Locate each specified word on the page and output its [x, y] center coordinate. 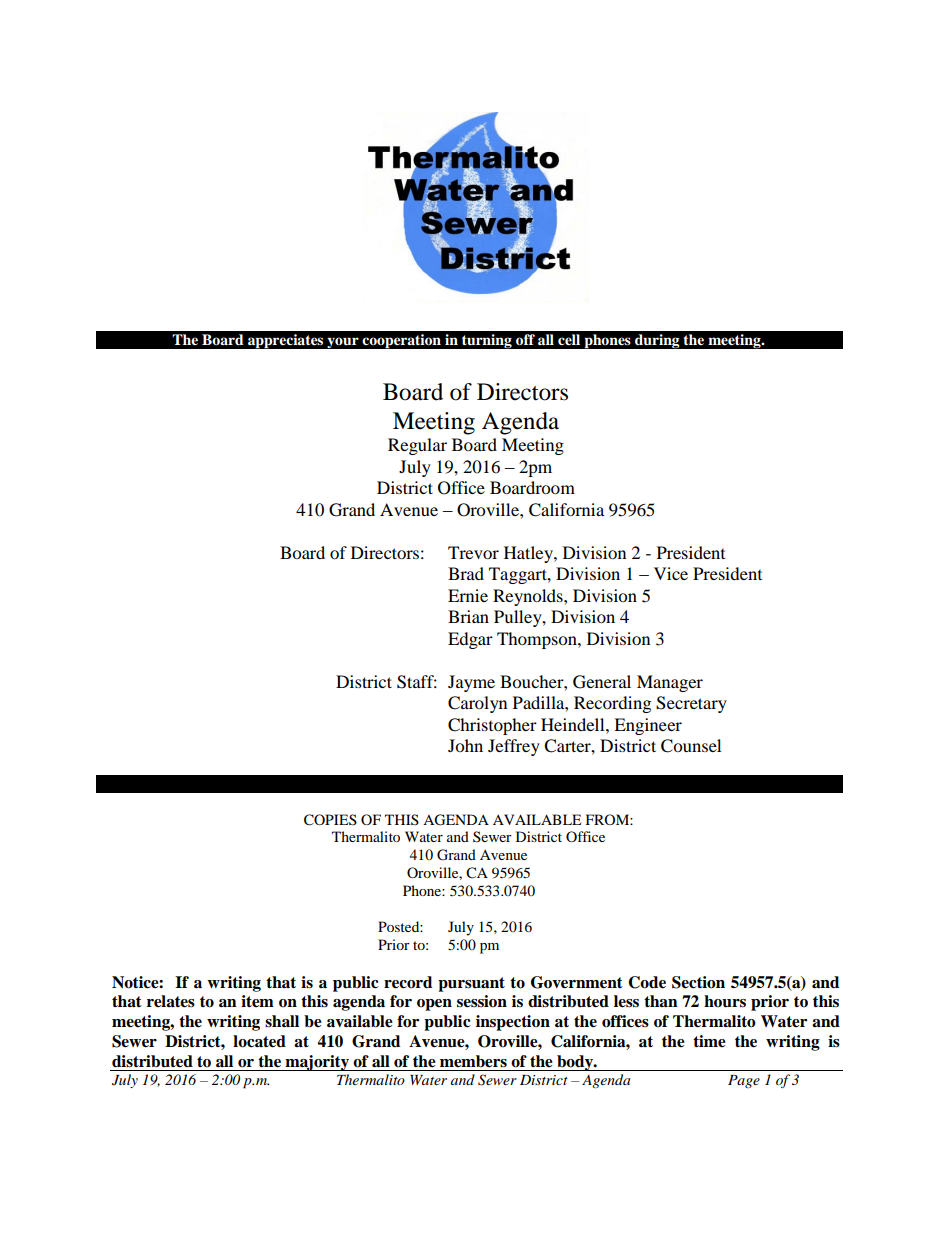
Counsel [691, 746]
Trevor [473, 552]
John [465, 745]
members [473, 1061]
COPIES [330, 820]
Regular [417, 446]
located [259, 1041]
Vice [671, 573]
